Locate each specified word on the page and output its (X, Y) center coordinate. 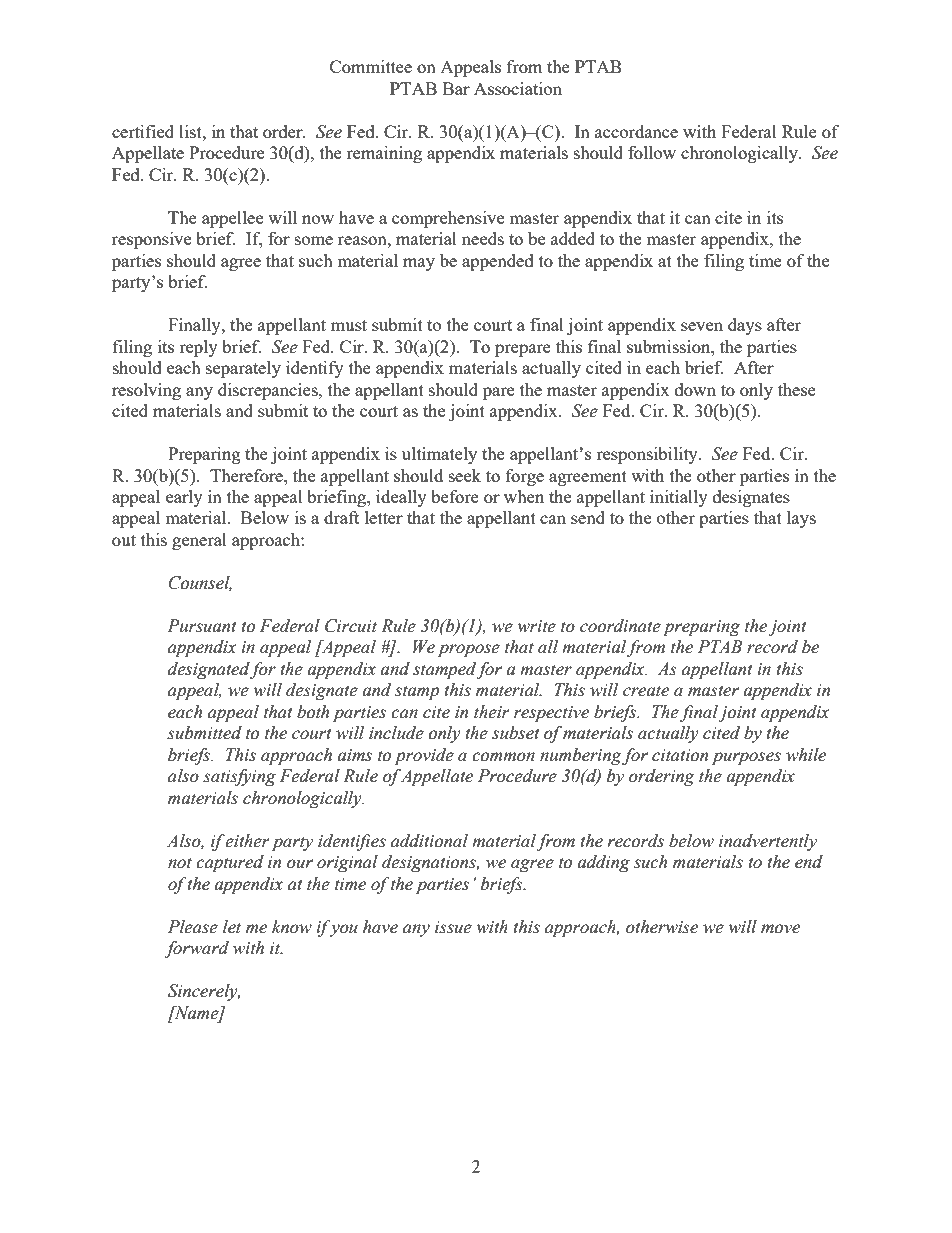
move (780, 929)
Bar (456, 88)
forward (196, 949)
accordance (636, 131)
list (191, 131)
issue (453, 927)
